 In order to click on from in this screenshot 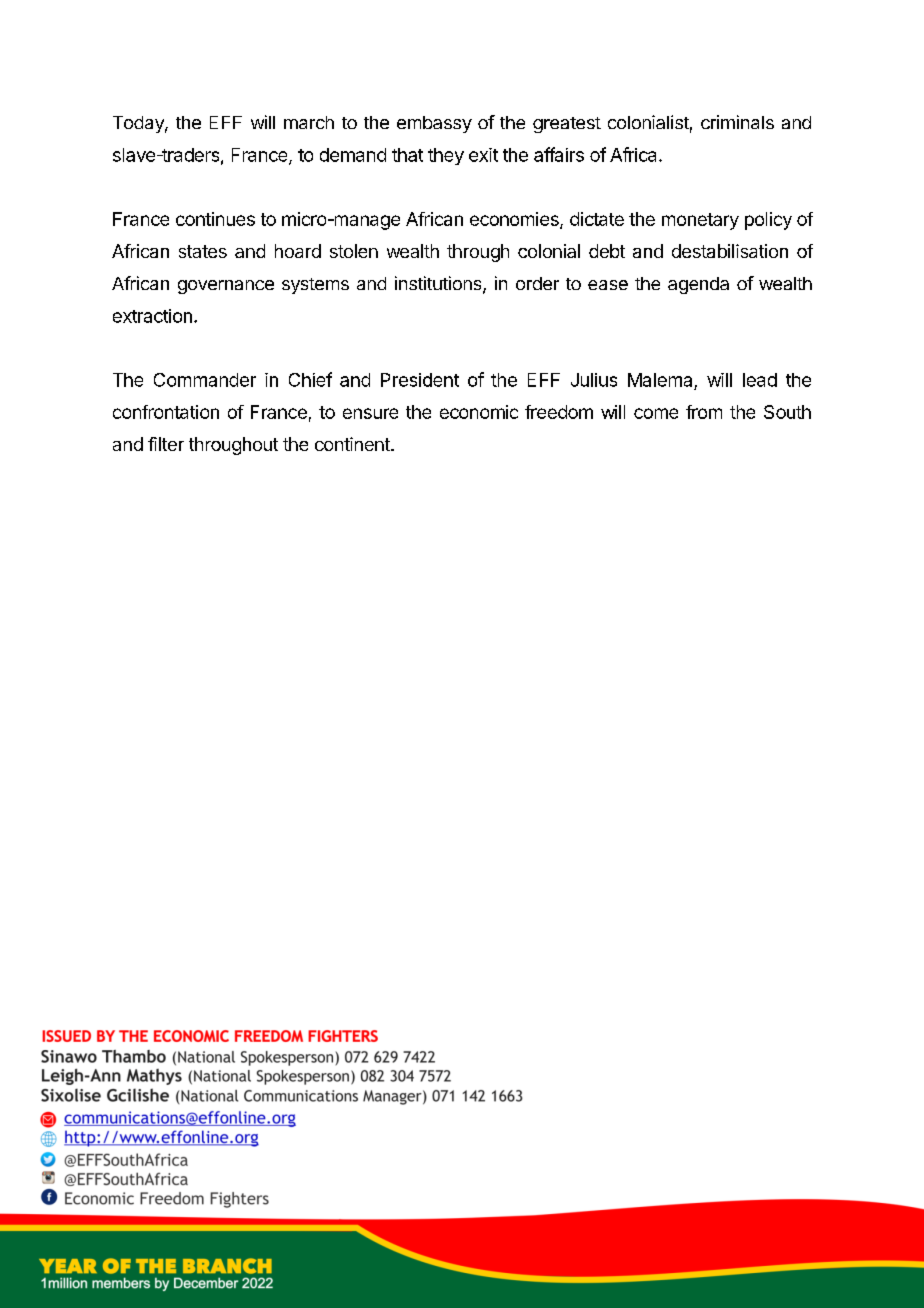, I will do `click(704, 412)`.
